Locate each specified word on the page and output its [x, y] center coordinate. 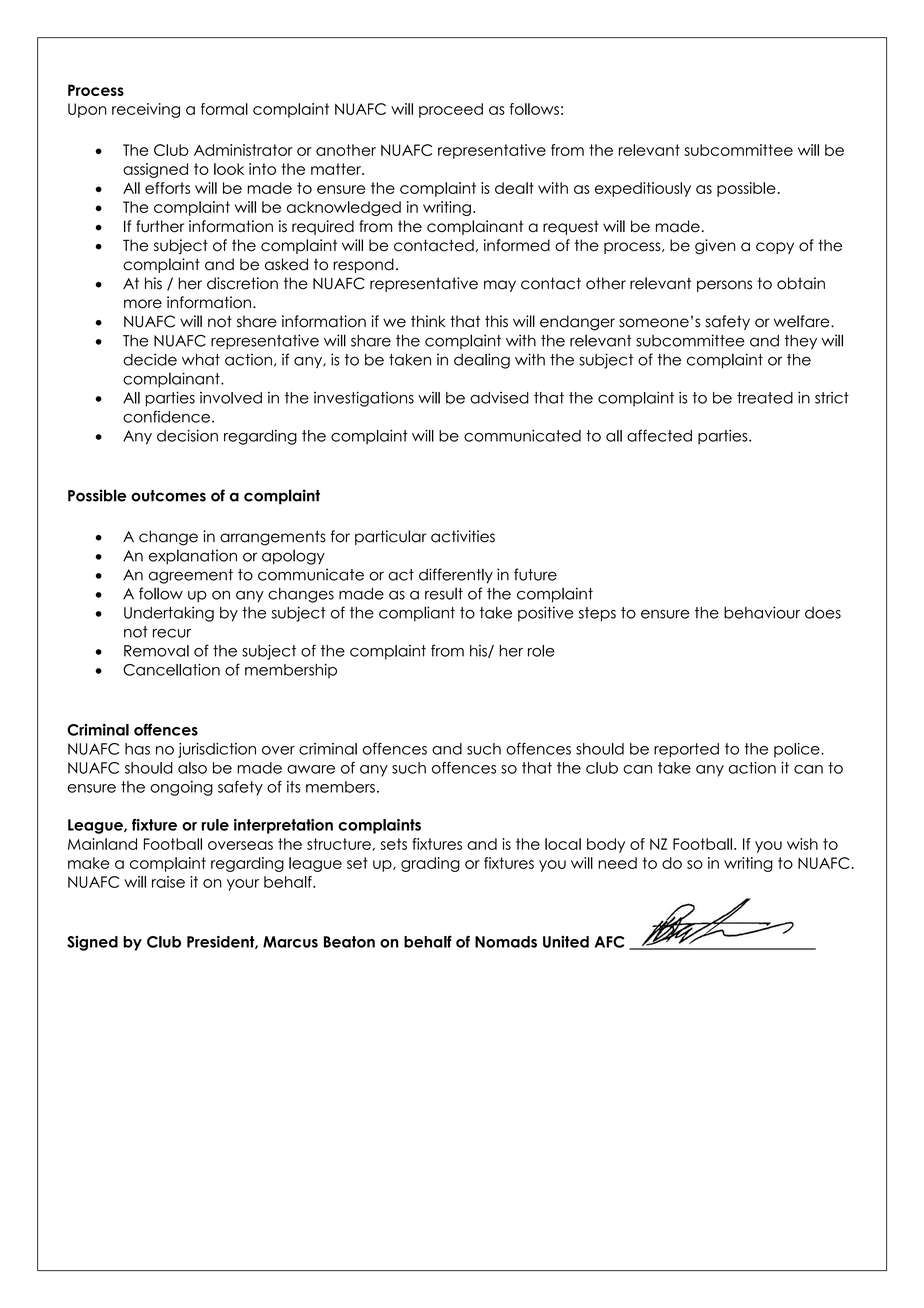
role [541, 651]
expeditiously [643, 189]
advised [499, 398]
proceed [451, 110]
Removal [156, 651]
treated [765, 398]
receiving [146, 110]
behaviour [762, 612]
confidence [166, 416]
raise [168, 882]
